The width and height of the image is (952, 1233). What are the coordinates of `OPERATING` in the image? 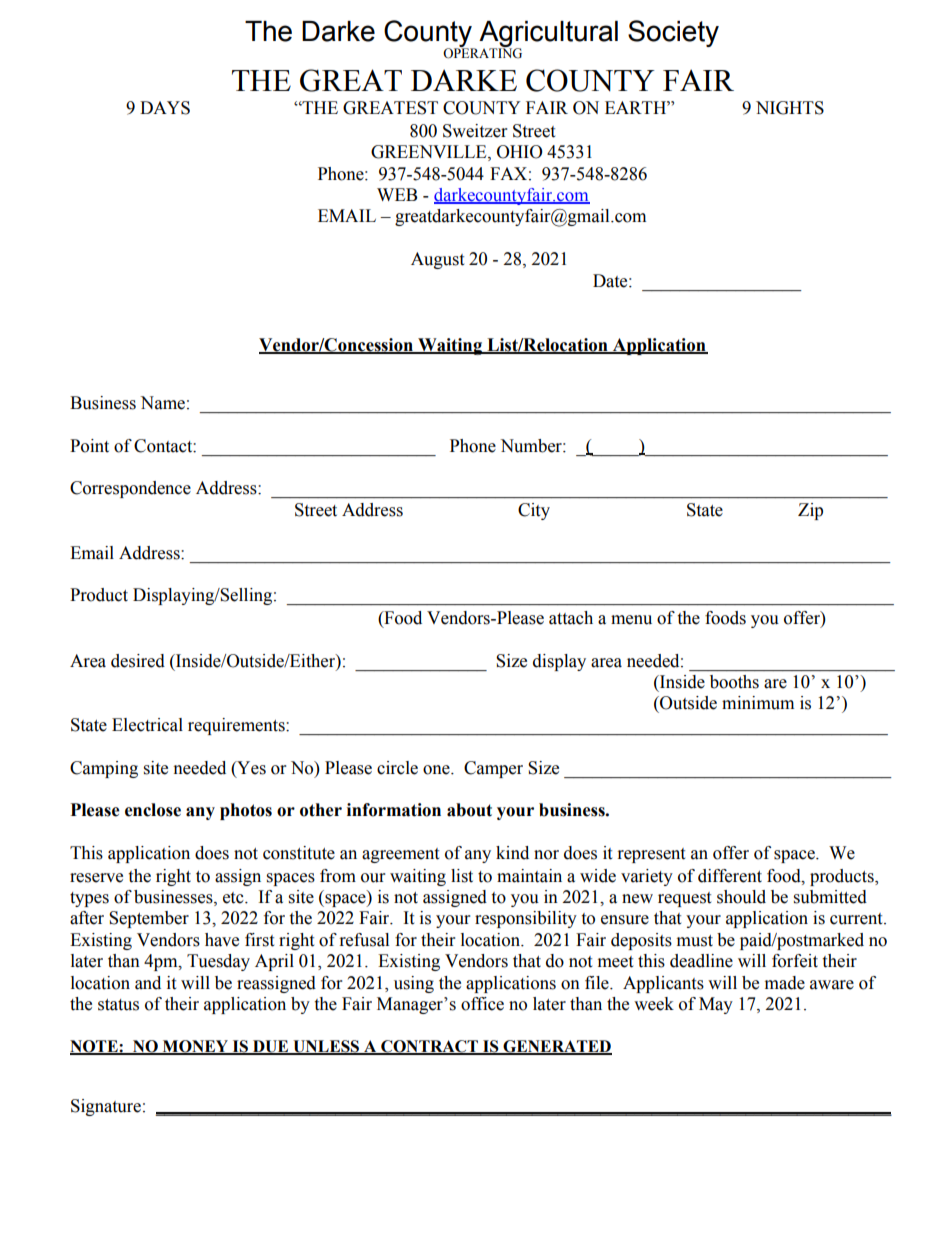 It's located at (482, 52).
